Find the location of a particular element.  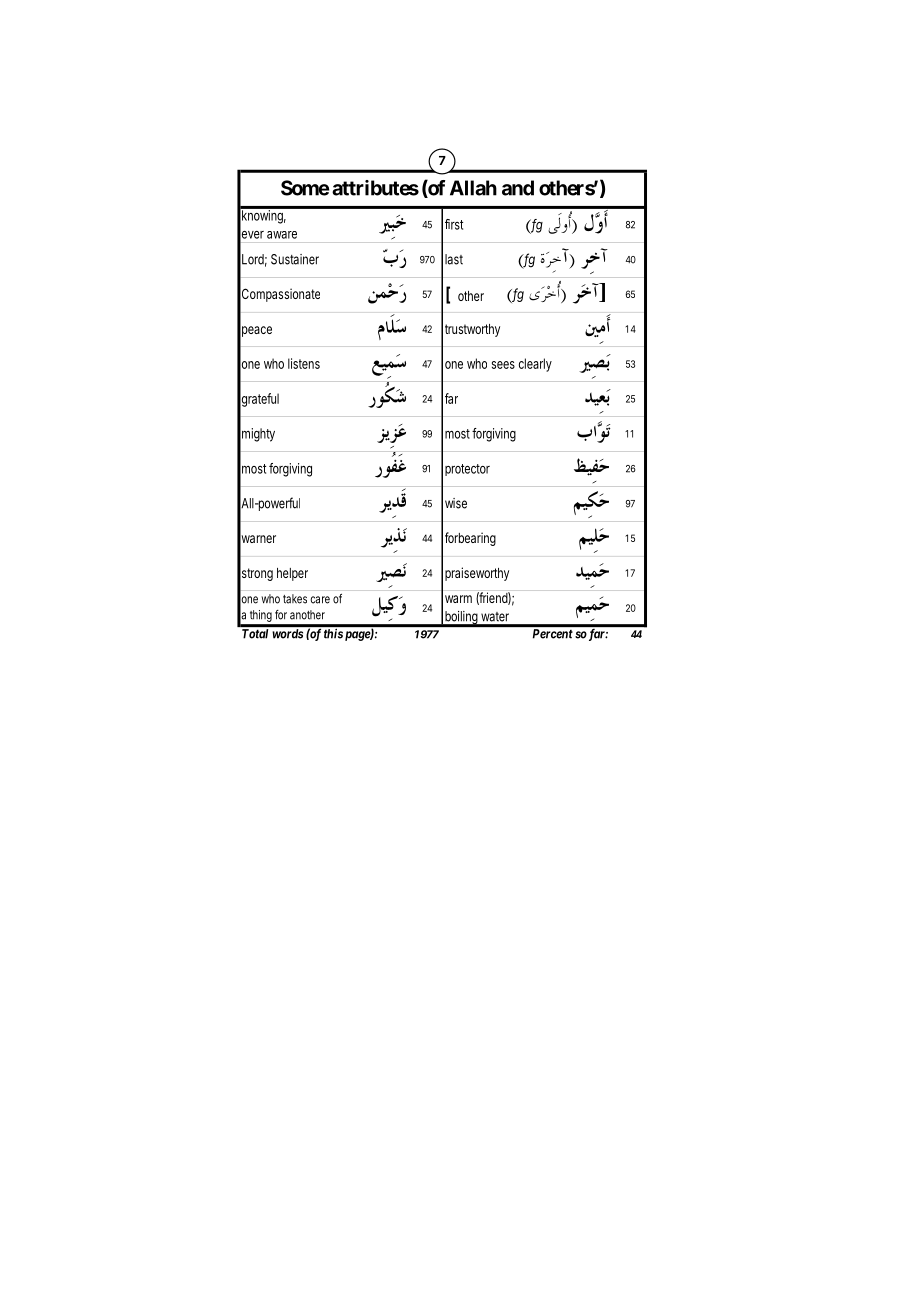

trustworthy is located at coordinates (472, 330).
